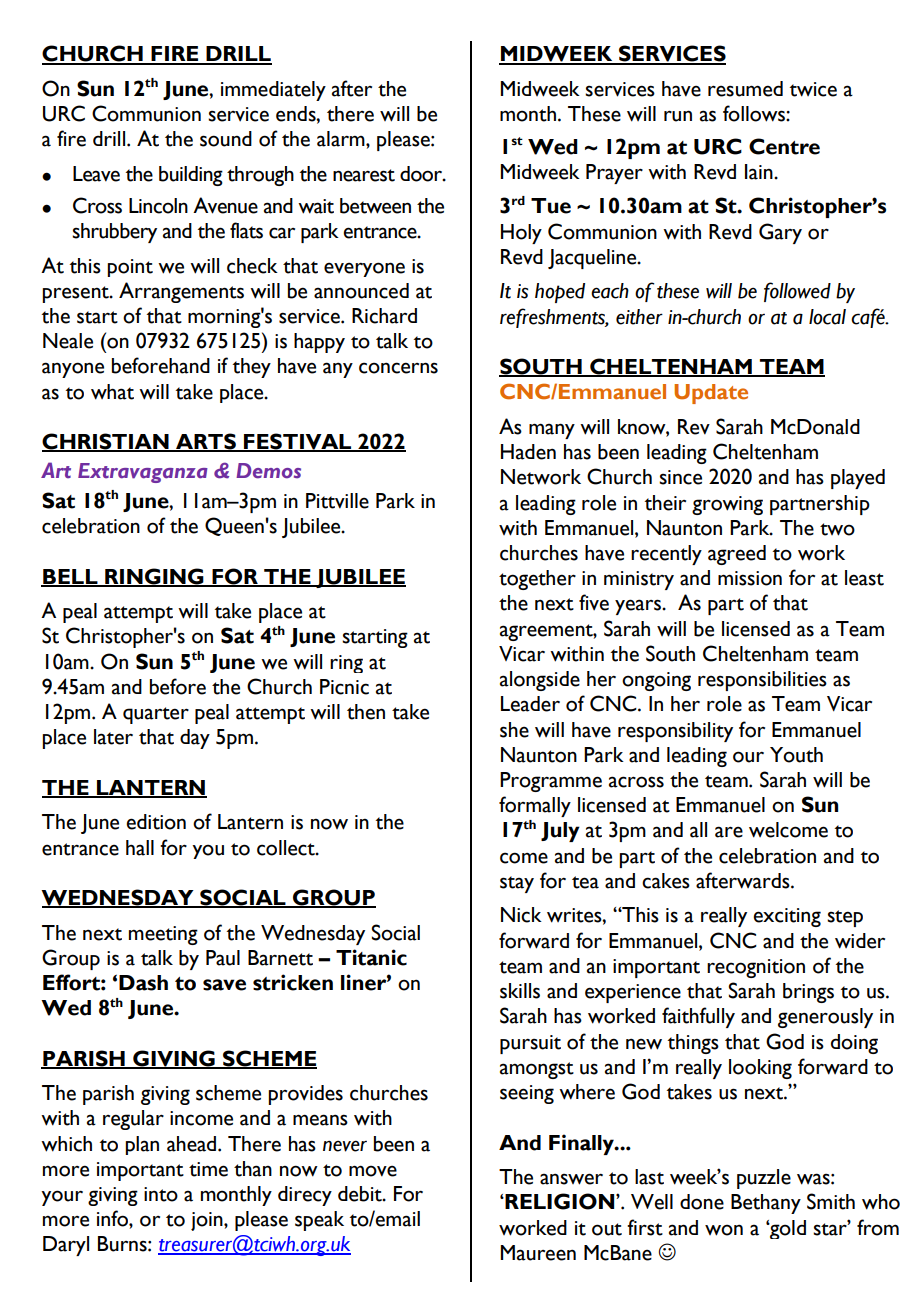 The height and width of the screenshot is (1308, 924). Describe the element at coordinates (711, 394) in the screenshot. I see `Update` at that location.
